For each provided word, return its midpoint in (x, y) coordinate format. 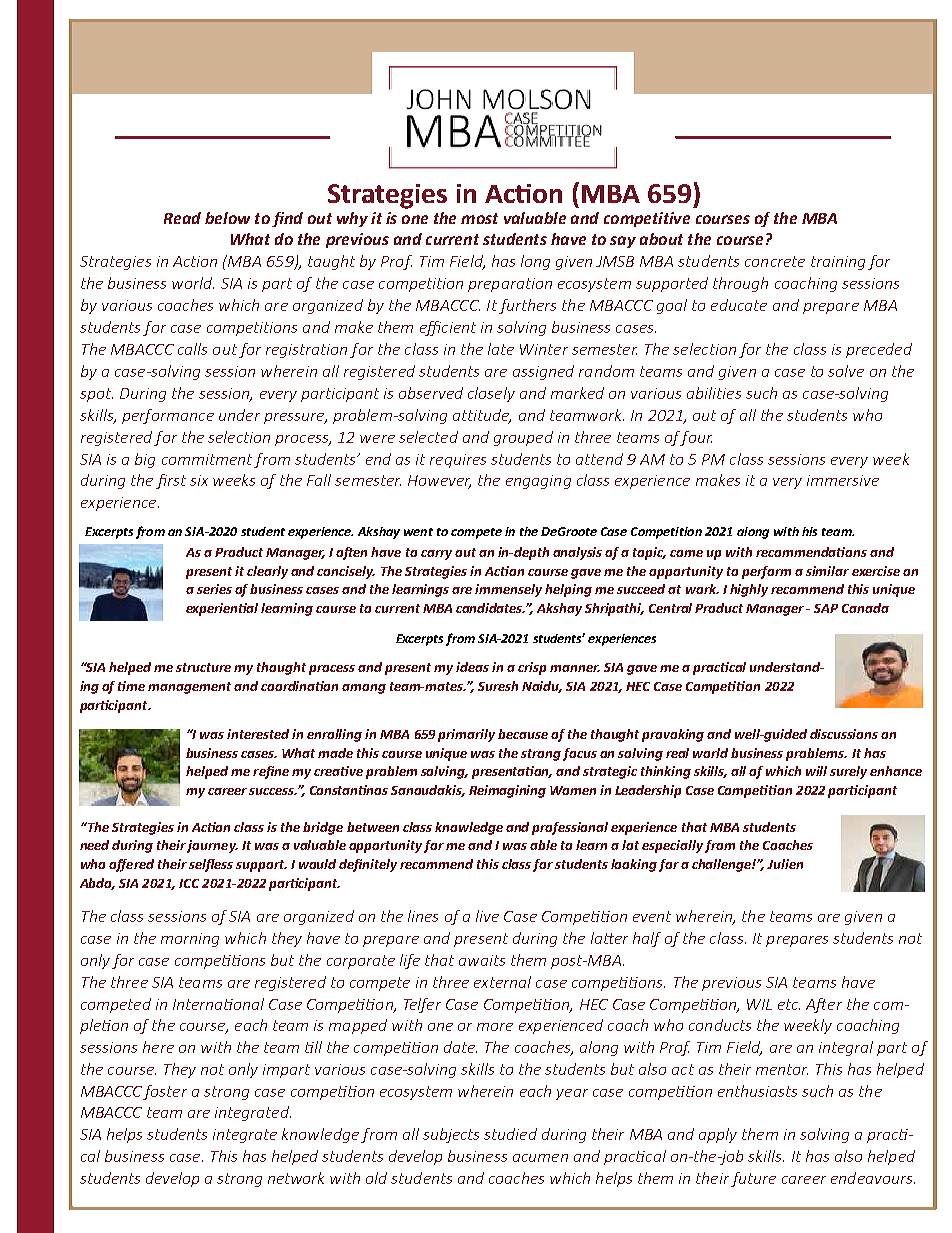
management (189, 688)
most (479, 218)
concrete (775, 261)
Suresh (498, 686)
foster (165, 1092)
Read (182, 218)
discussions (844, 734)
